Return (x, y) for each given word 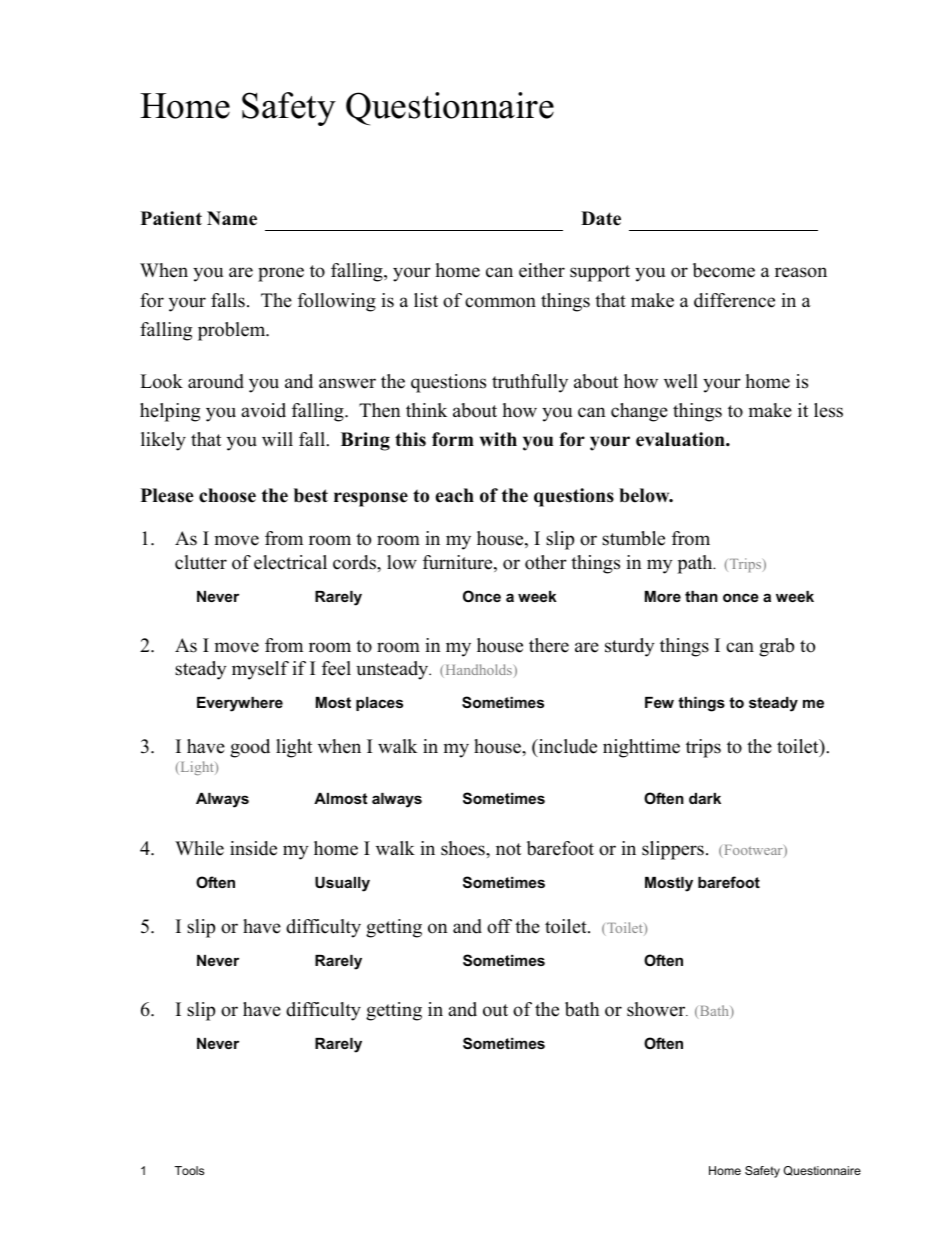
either (542, 270)
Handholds (477, 671)
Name (232, 218)
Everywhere (240, 704)
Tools (189, 1170)
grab (776, 647)
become (724, 270)
